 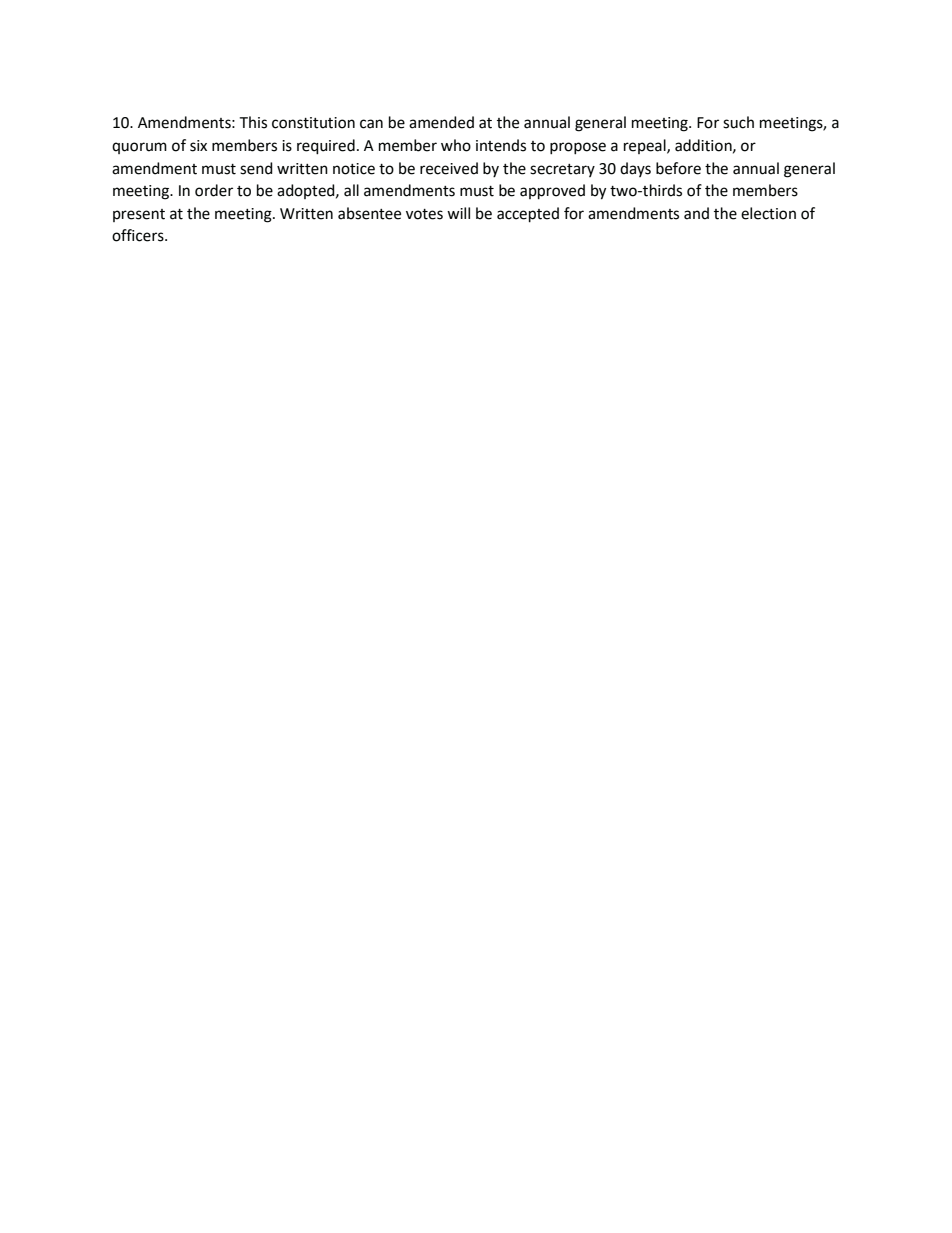 What do you see at coordinates (738, 122) in the image?
I see `such` at bounding box center [738, 122].
